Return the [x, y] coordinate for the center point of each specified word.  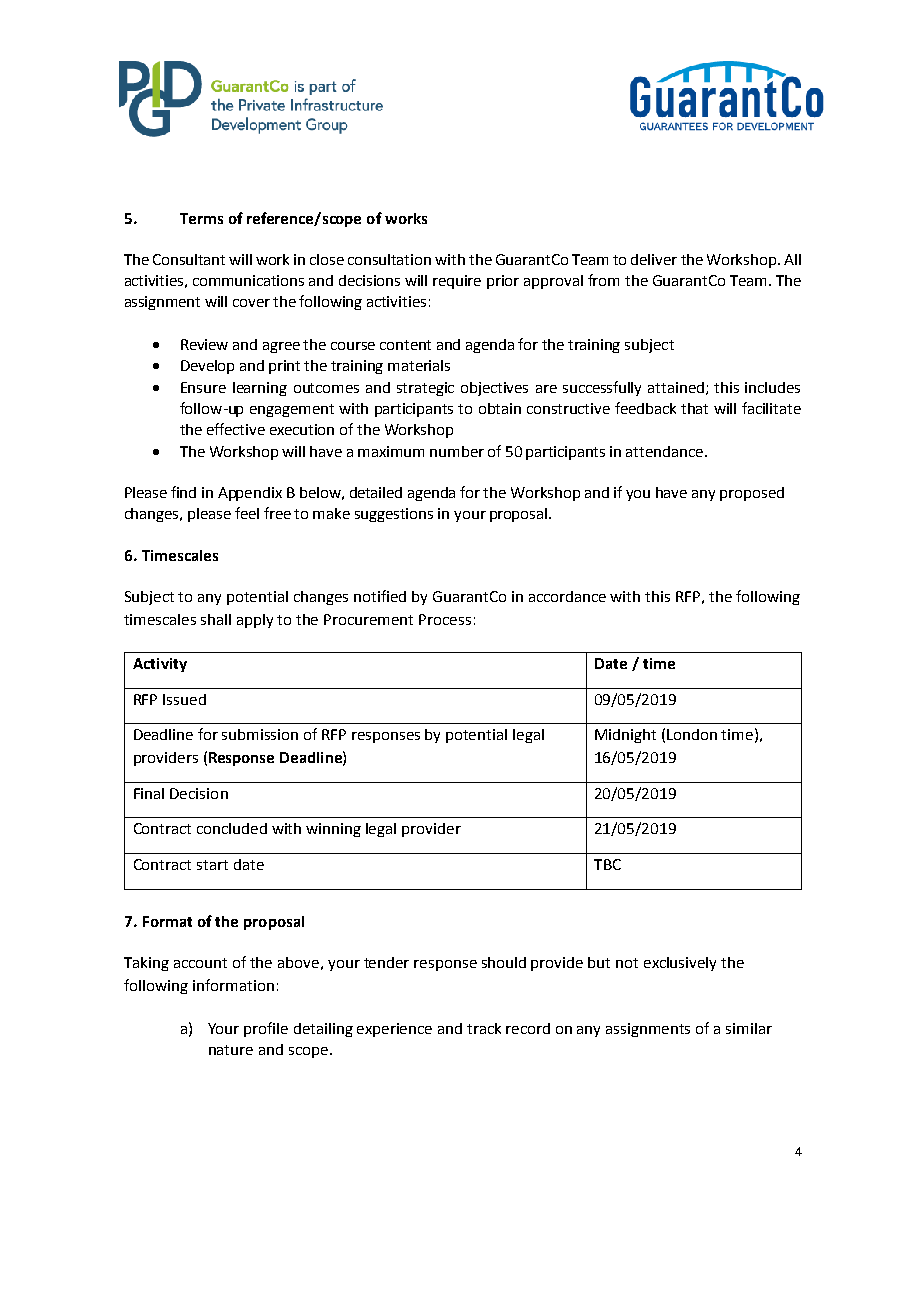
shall [216, 619]
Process [445, 619]
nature [231, 1050]
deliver [654, 259]
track [484, 1028]
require [457, 282]
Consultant [189, 259]
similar [749, 1028]
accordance [567, 596]
